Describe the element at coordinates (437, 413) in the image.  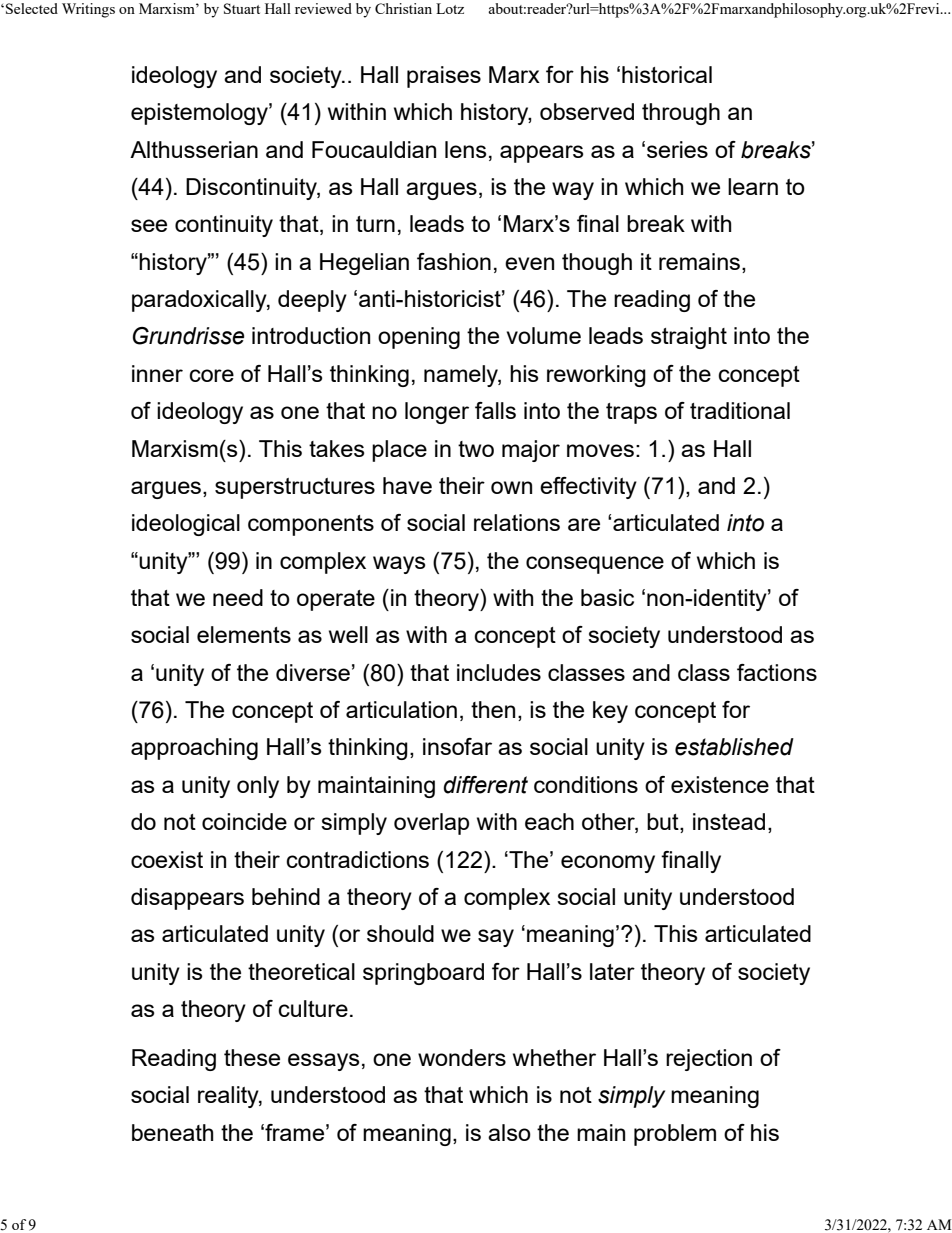
I see `longer` at that location.
